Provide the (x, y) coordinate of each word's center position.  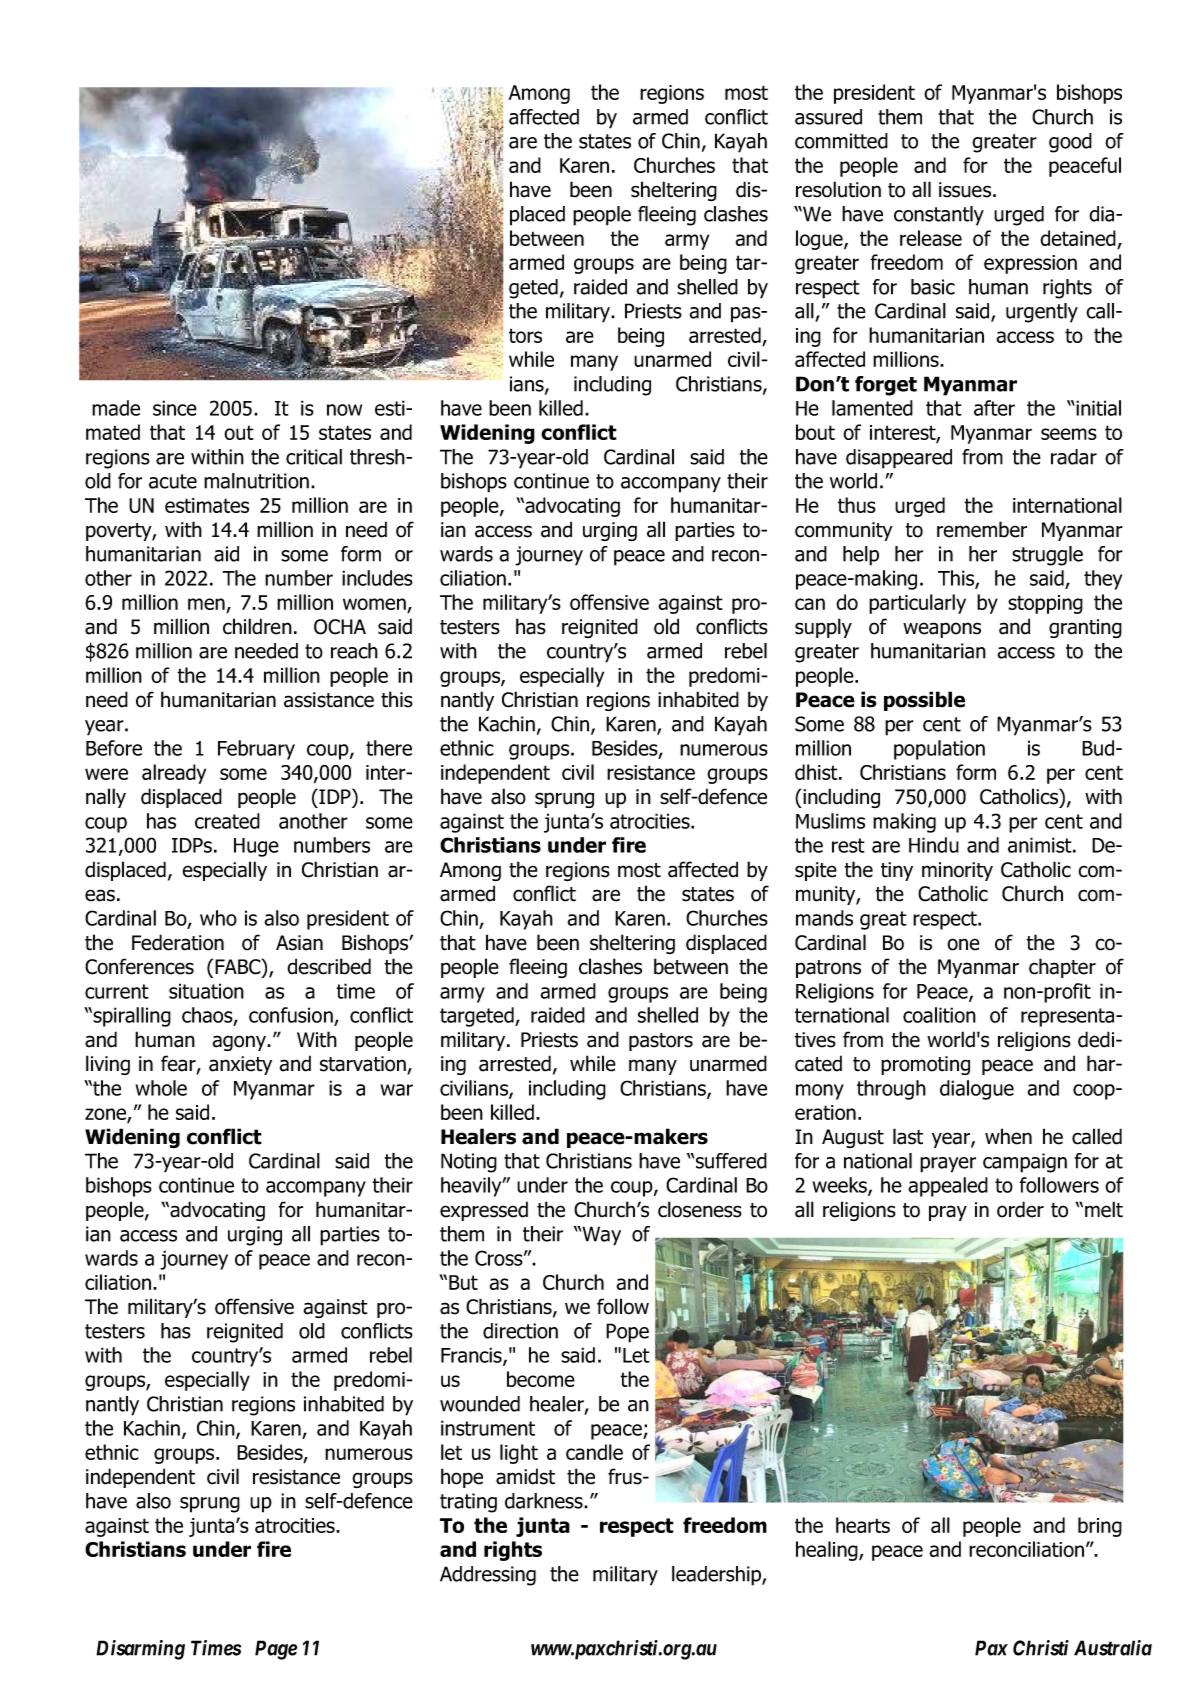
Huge (256, 847)
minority (957, 871)
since (175, 408)
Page (276, 1650)
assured (828, 117)
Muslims (830, 821)
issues (966, 190)
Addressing (488, 1576)
